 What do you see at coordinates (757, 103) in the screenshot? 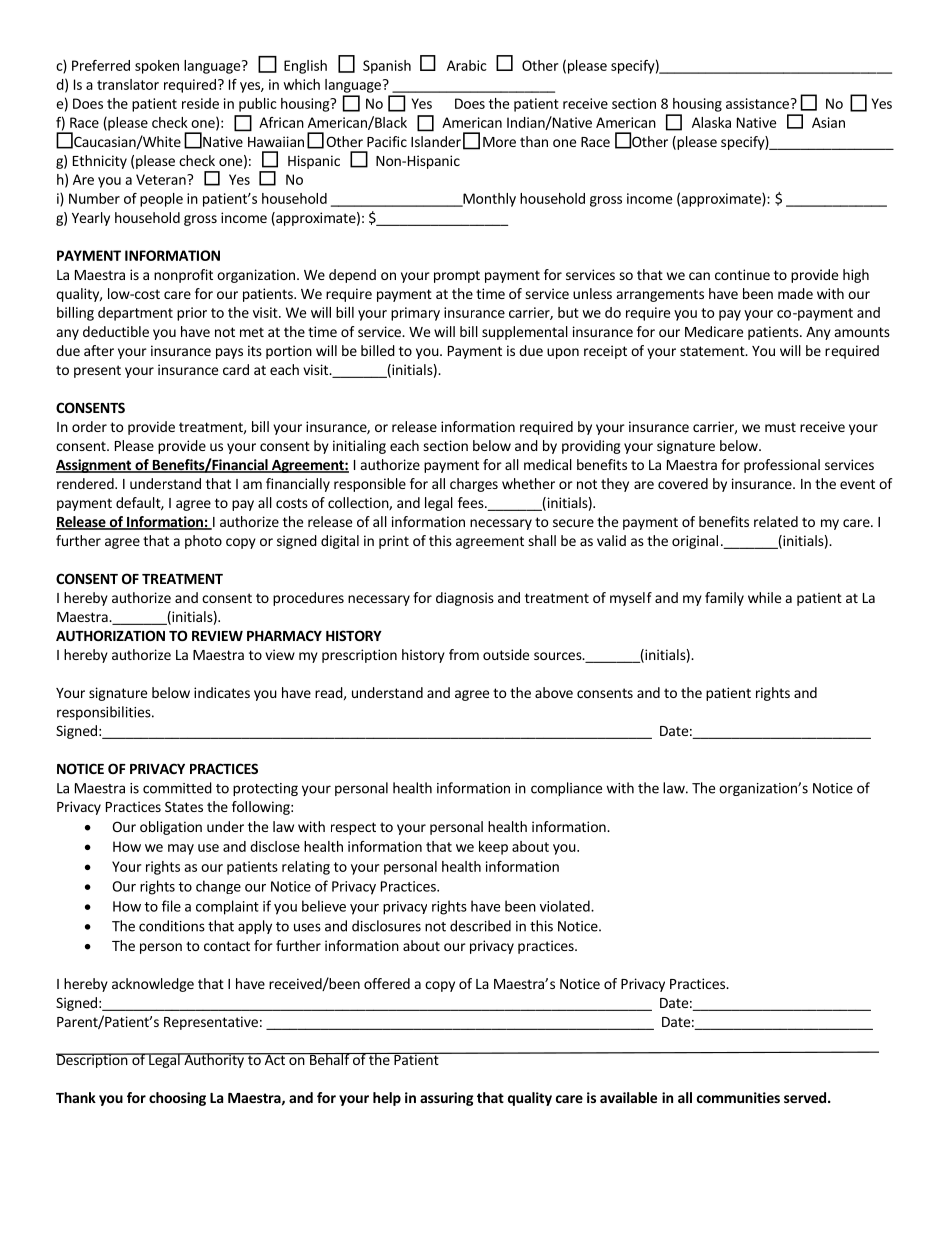
I see `assistance` at bounding box center [757, 103].
